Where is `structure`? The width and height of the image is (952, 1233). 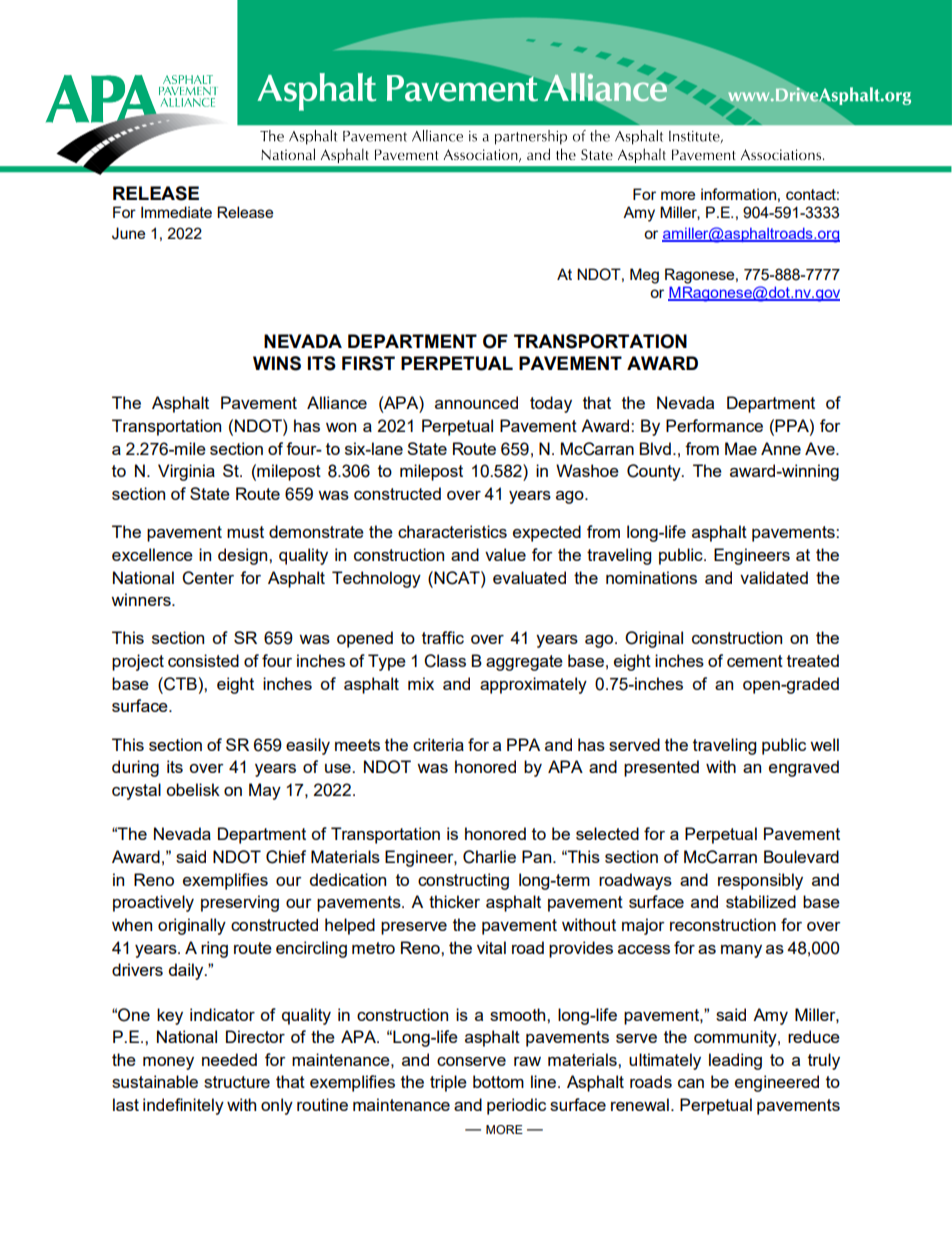
structure is located at coordinates (237, 1082).
